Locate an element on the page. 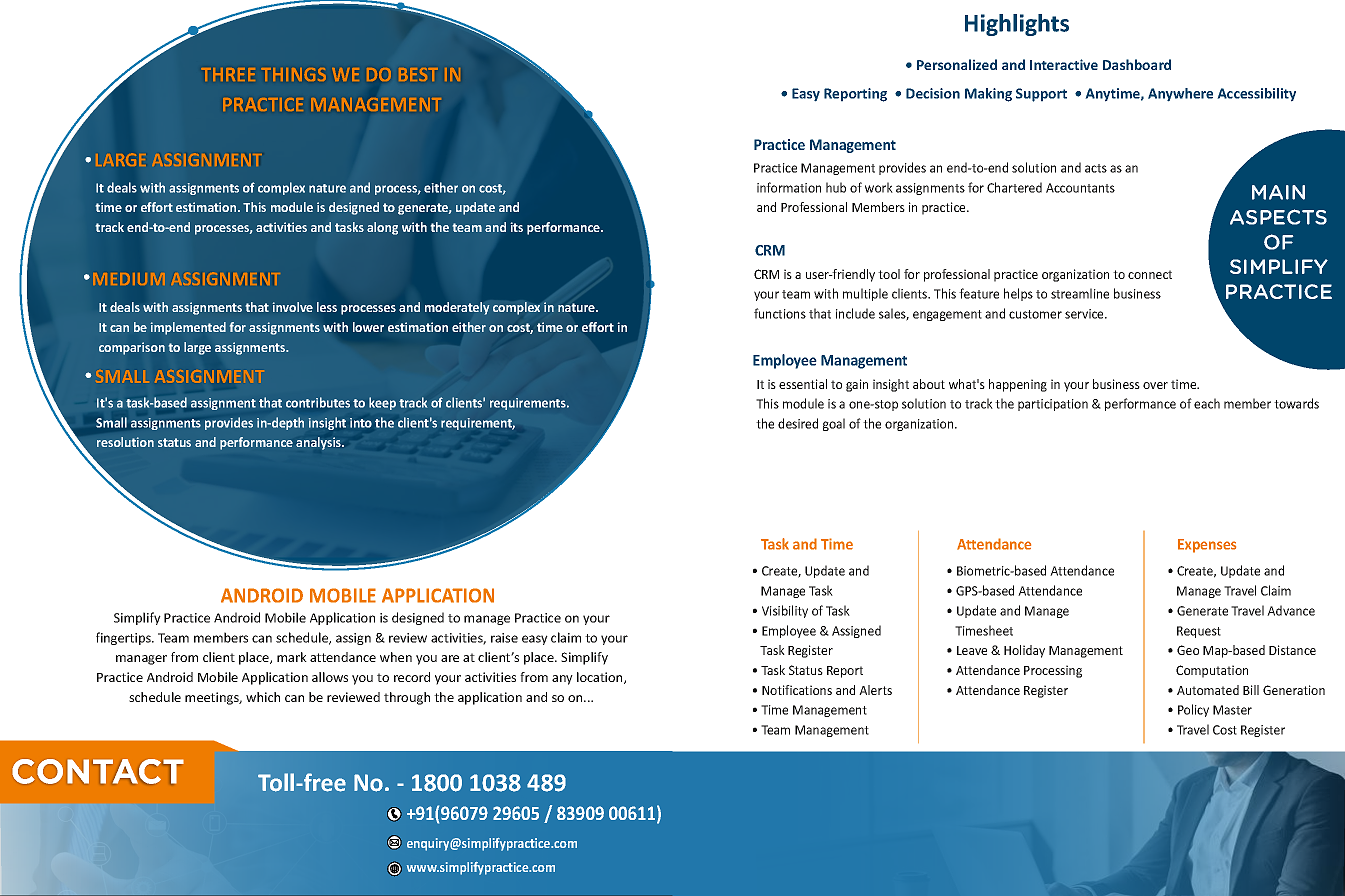 This document has height=896, width=1345. contributes is located at coordinates (318, 402).
